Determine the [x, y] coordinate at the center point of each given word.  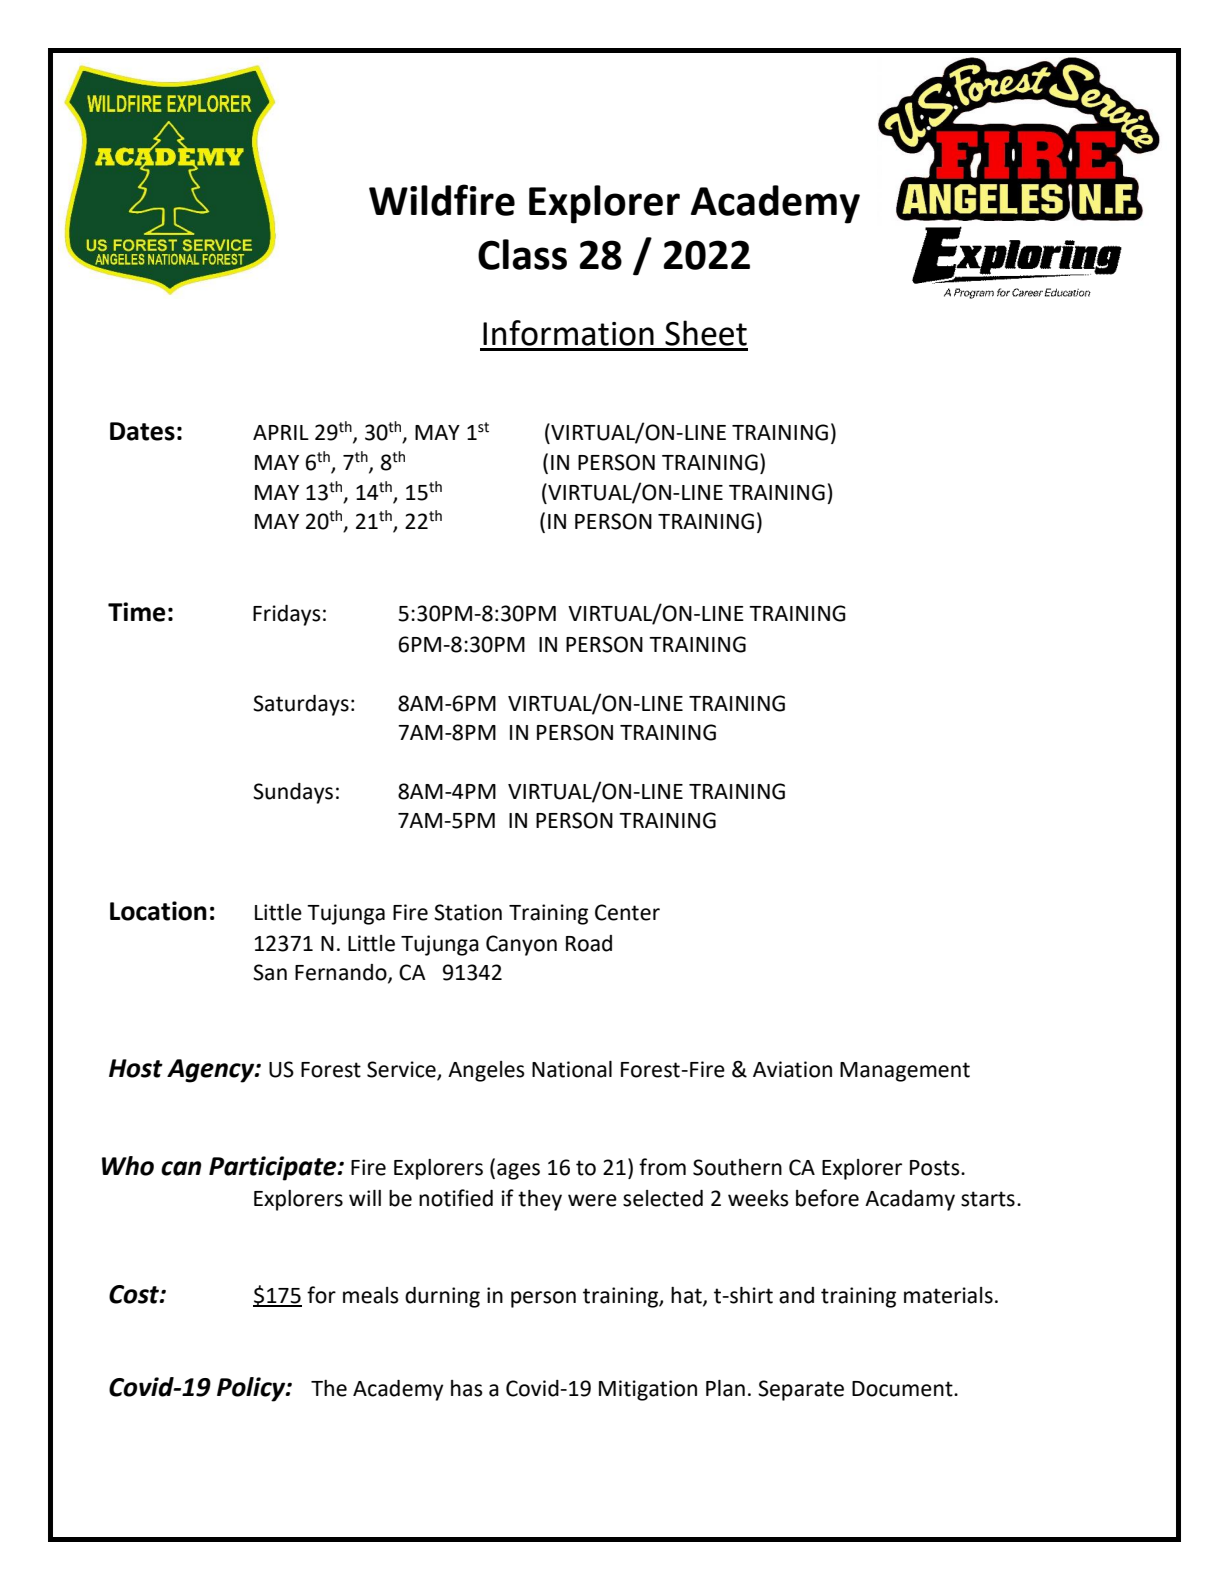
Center [627, 912]
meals [371, 1295]
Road [589, 943]
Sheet [706, 333]
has [467, 1388]
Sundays [293, 793]
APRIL [281, 432]
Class [522, 254]
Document [903, 1389]
